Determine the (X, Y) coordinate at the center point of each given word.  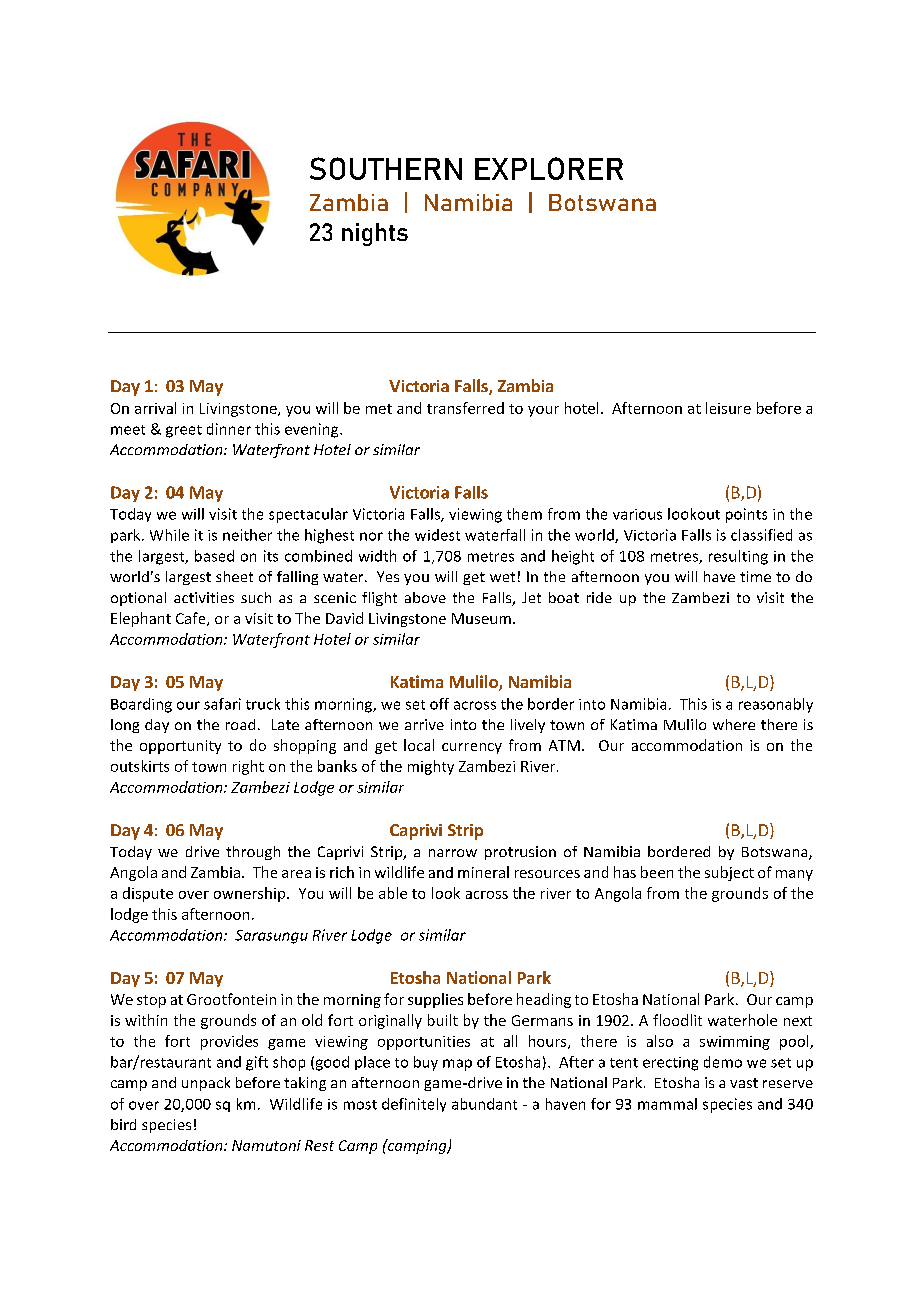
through (253, 853)
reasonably (776, 705)
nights (375, 234)
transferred (465, 408)
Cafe (192, 619)
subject (729, 873)
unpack (206, 1084)
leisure (728, 408)
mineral (483, 872)
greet (184, 431)
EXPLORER (549, 168)
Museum (481, 618)
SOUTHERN (386, 168)
